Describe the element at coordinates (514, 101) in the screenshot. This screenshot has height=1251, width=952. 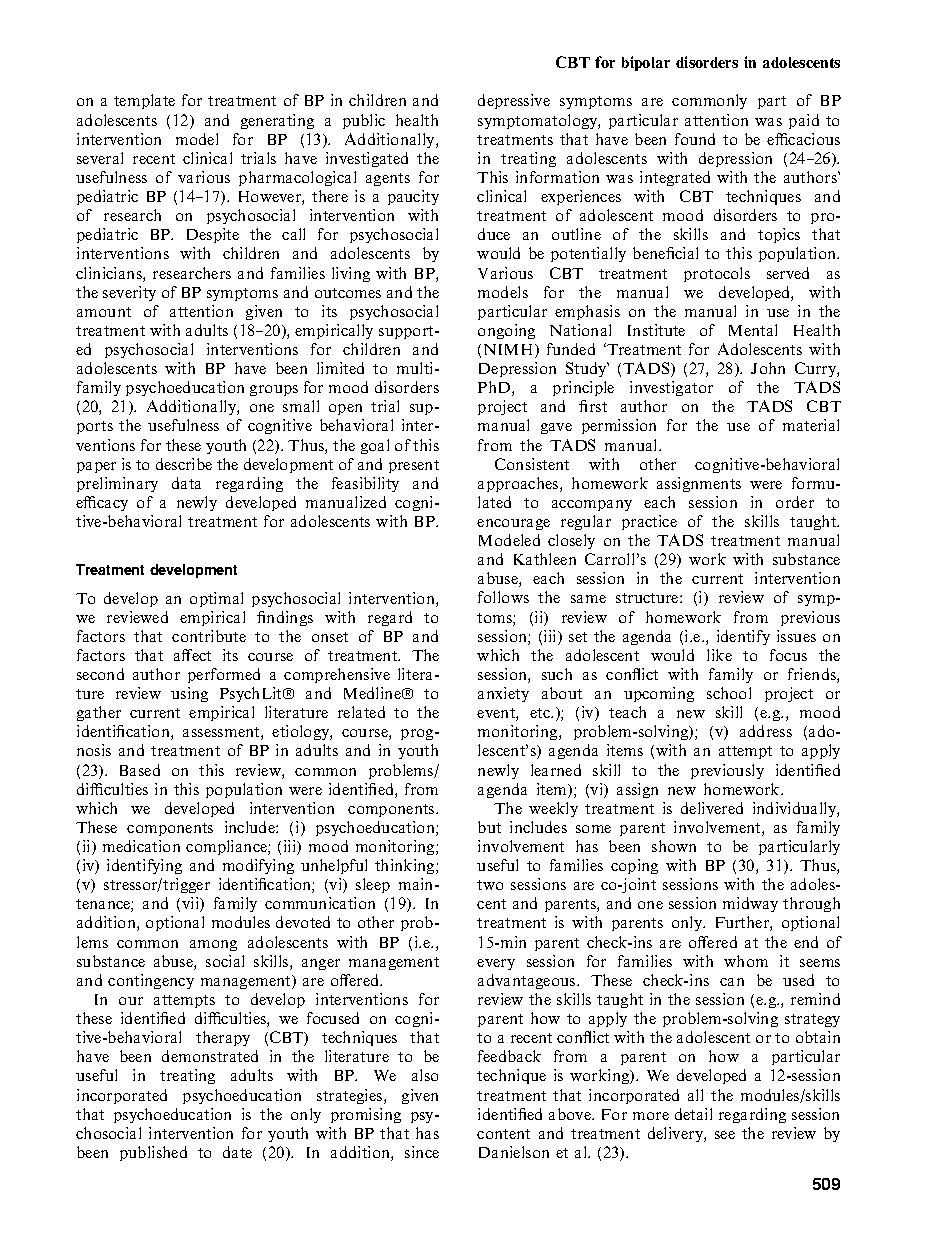
I see `depressive` at that location.
